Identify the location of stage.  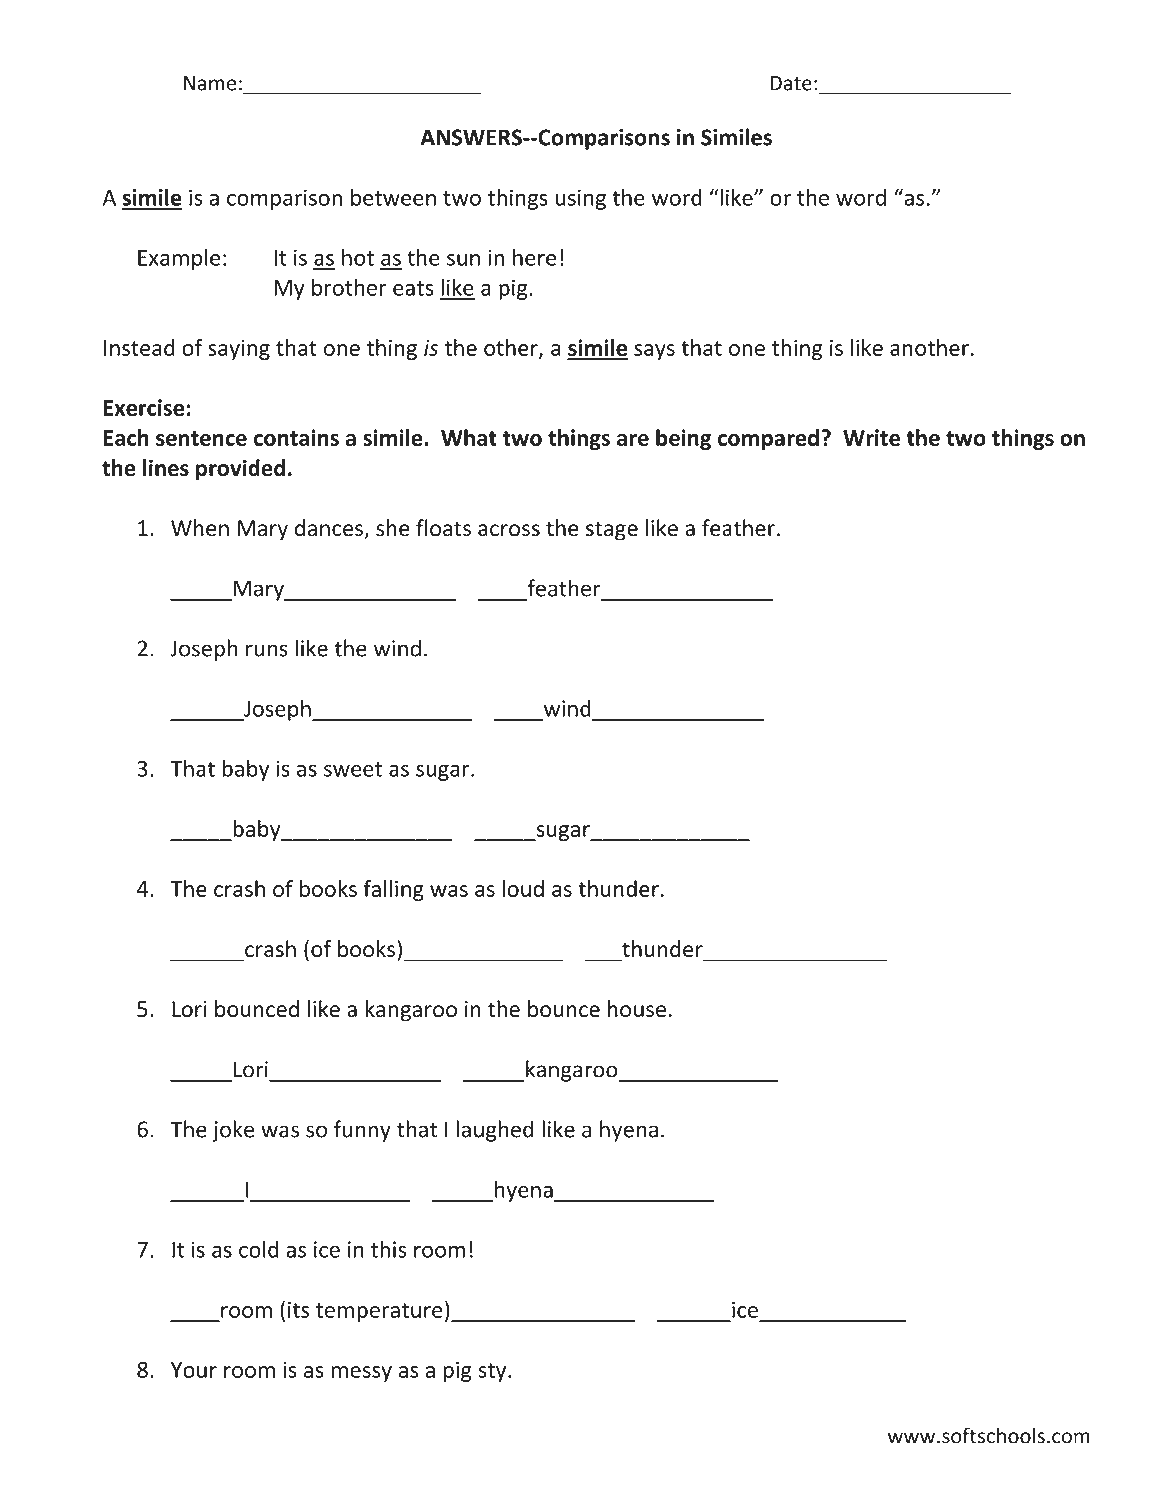
(612, 531).
